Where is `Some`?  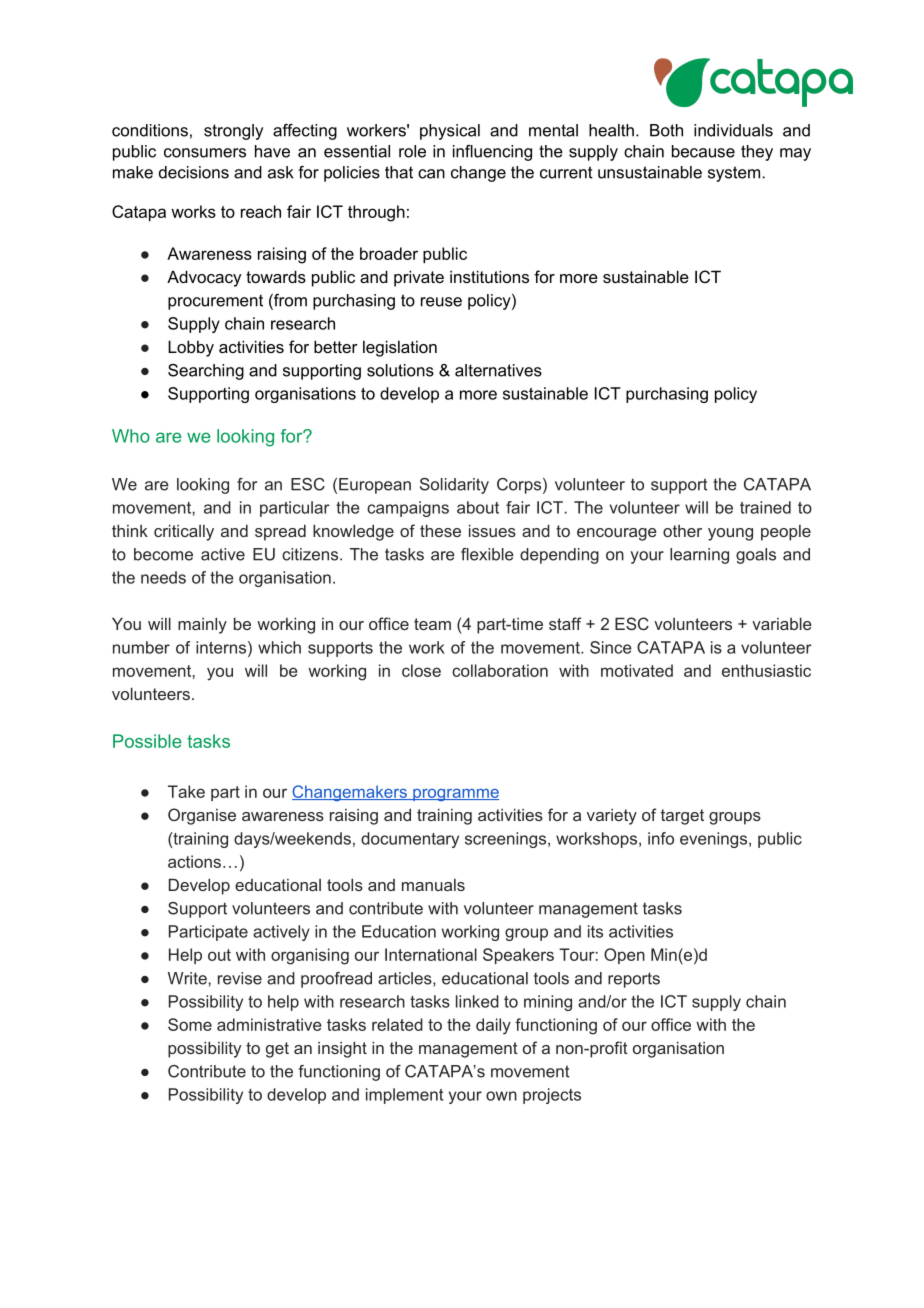 Some is located at coordinates (190, 1024).
